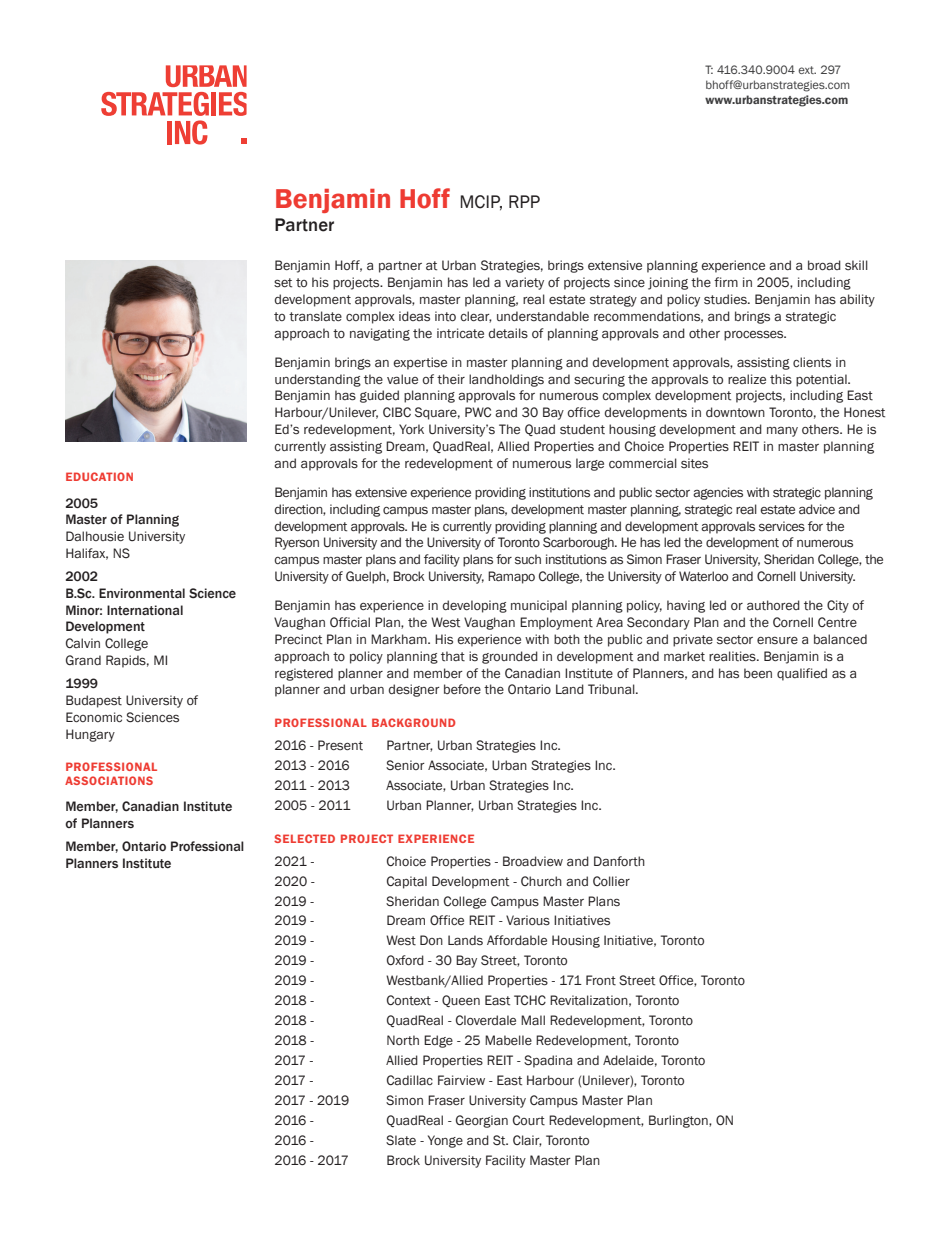 The width and height of the document is (952, 1233). What do you see at coordinates (726, 299) in the document?
I see `studies` at bounding box center [726, 299].
